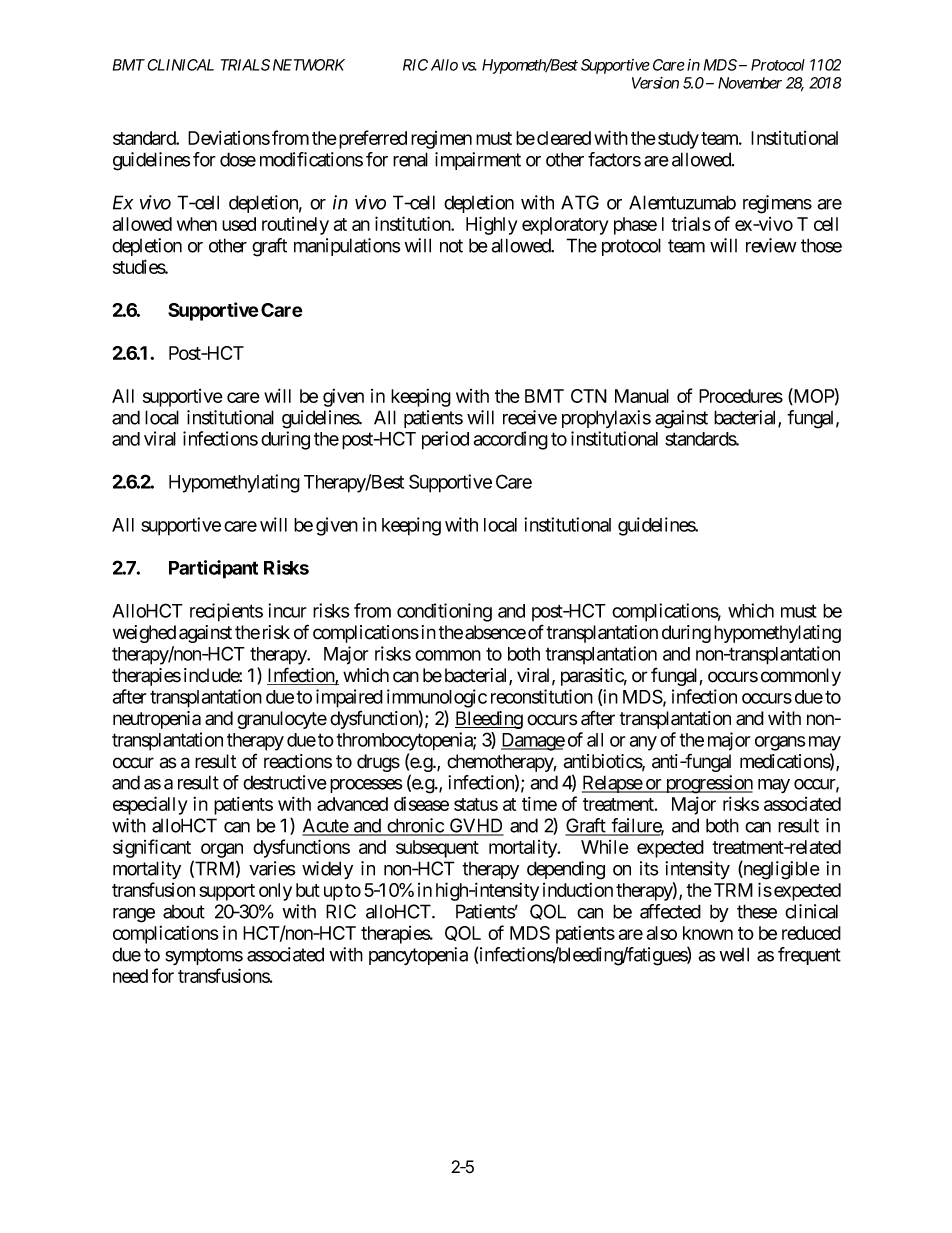 Image resolution: width=952 pixels, height=1233 pixels. I want to click on NETWORK, so click(309, 65).
